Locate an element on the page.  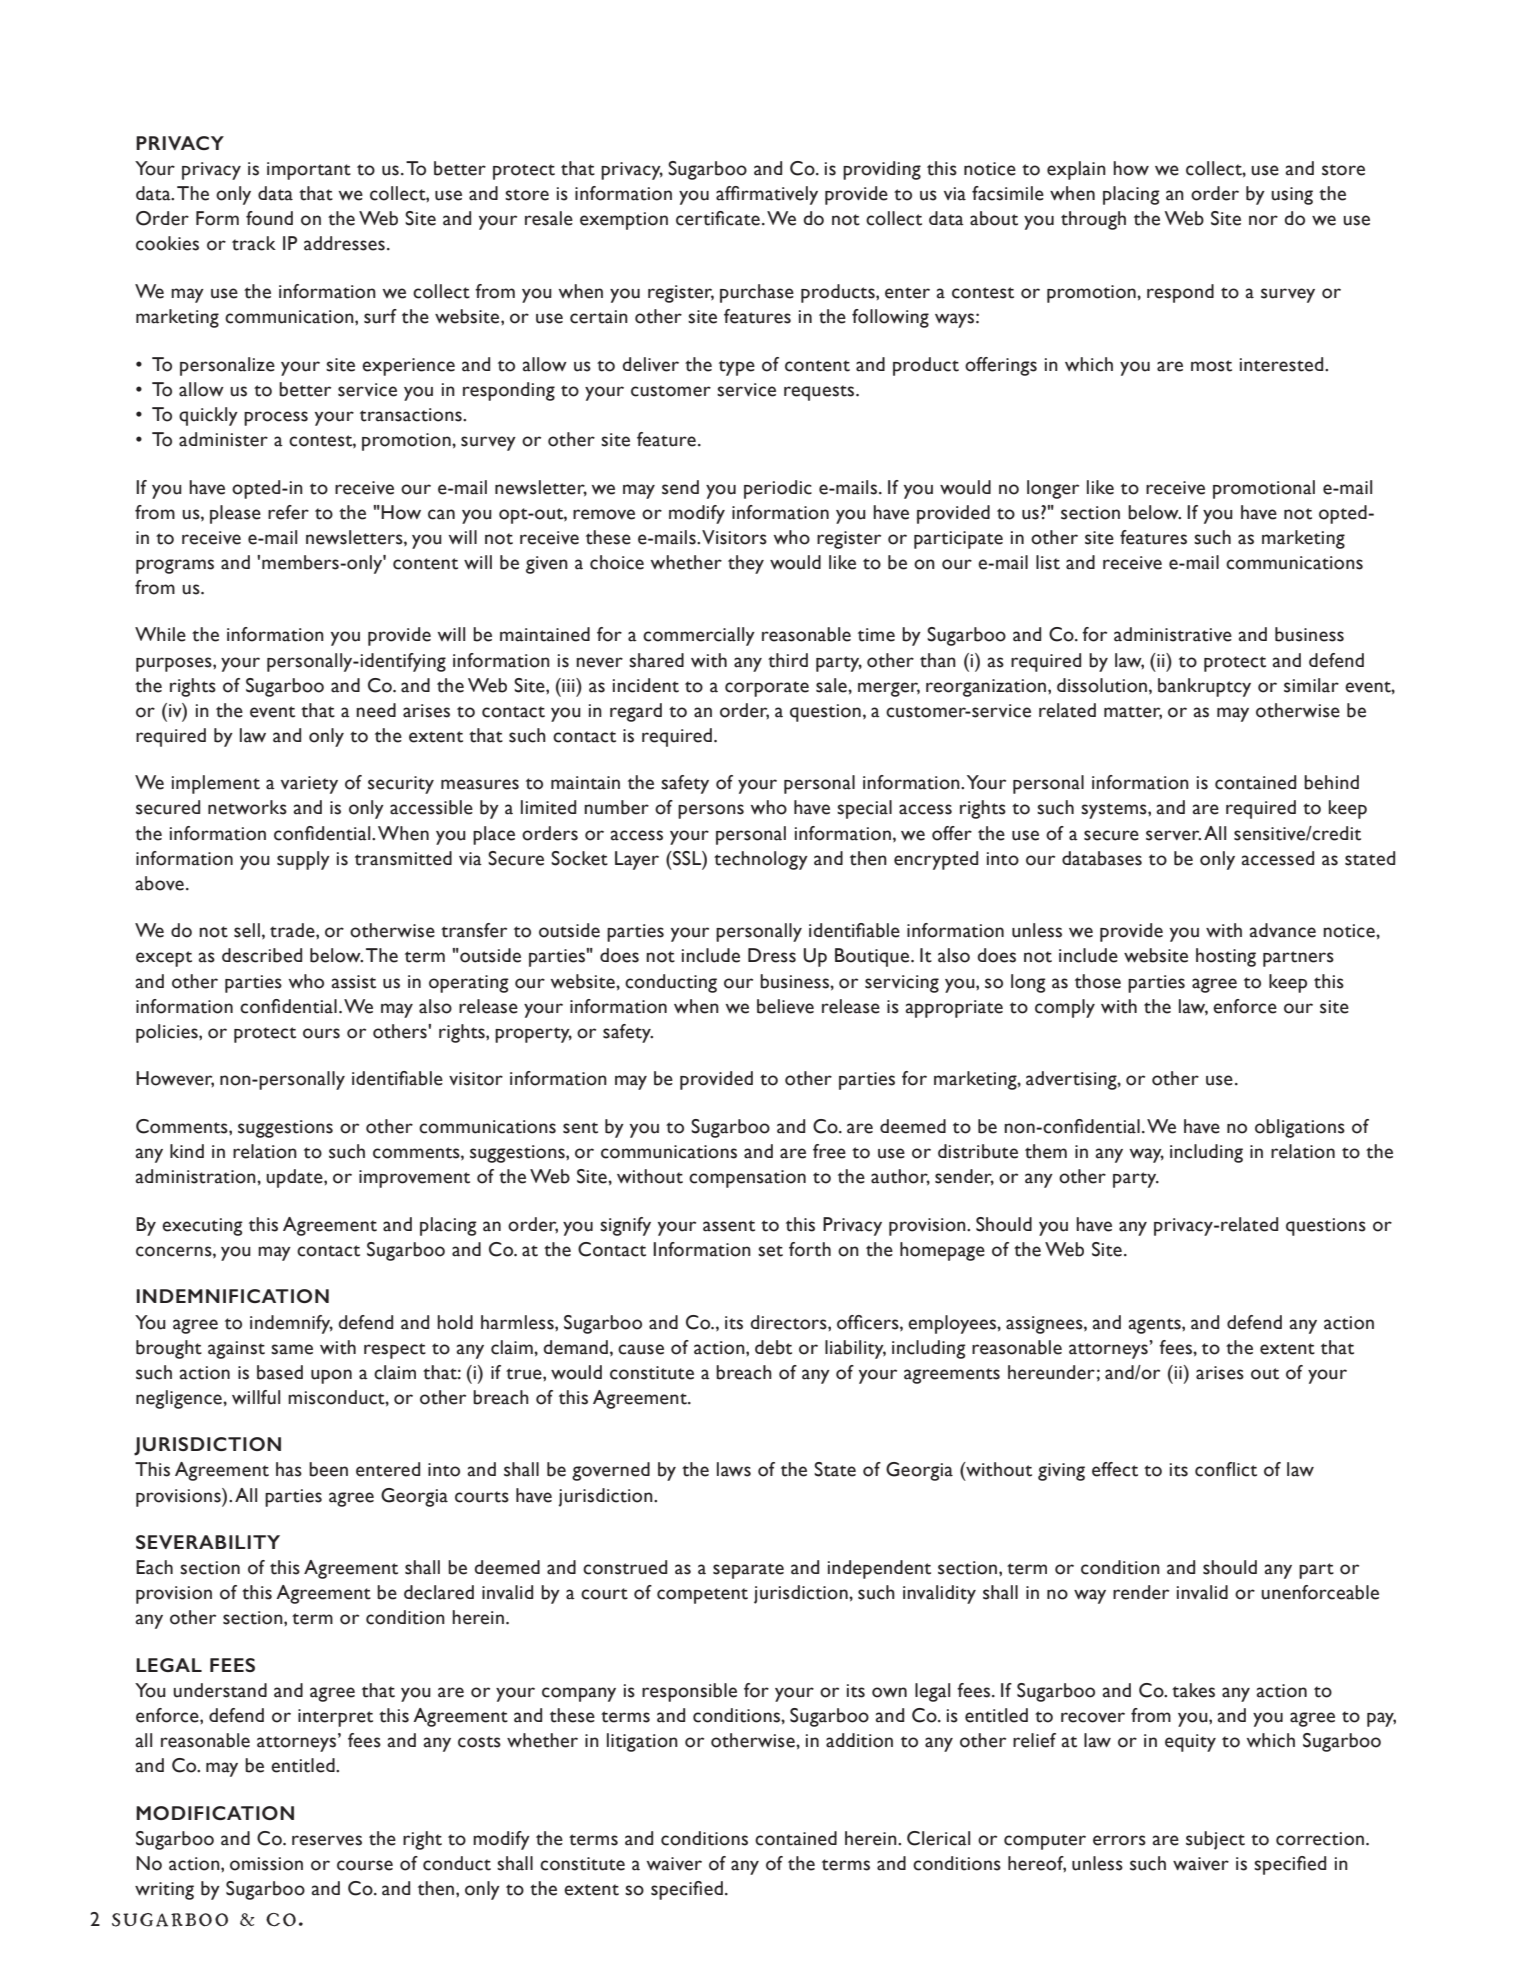
they is located at coordinates (746, 564).
